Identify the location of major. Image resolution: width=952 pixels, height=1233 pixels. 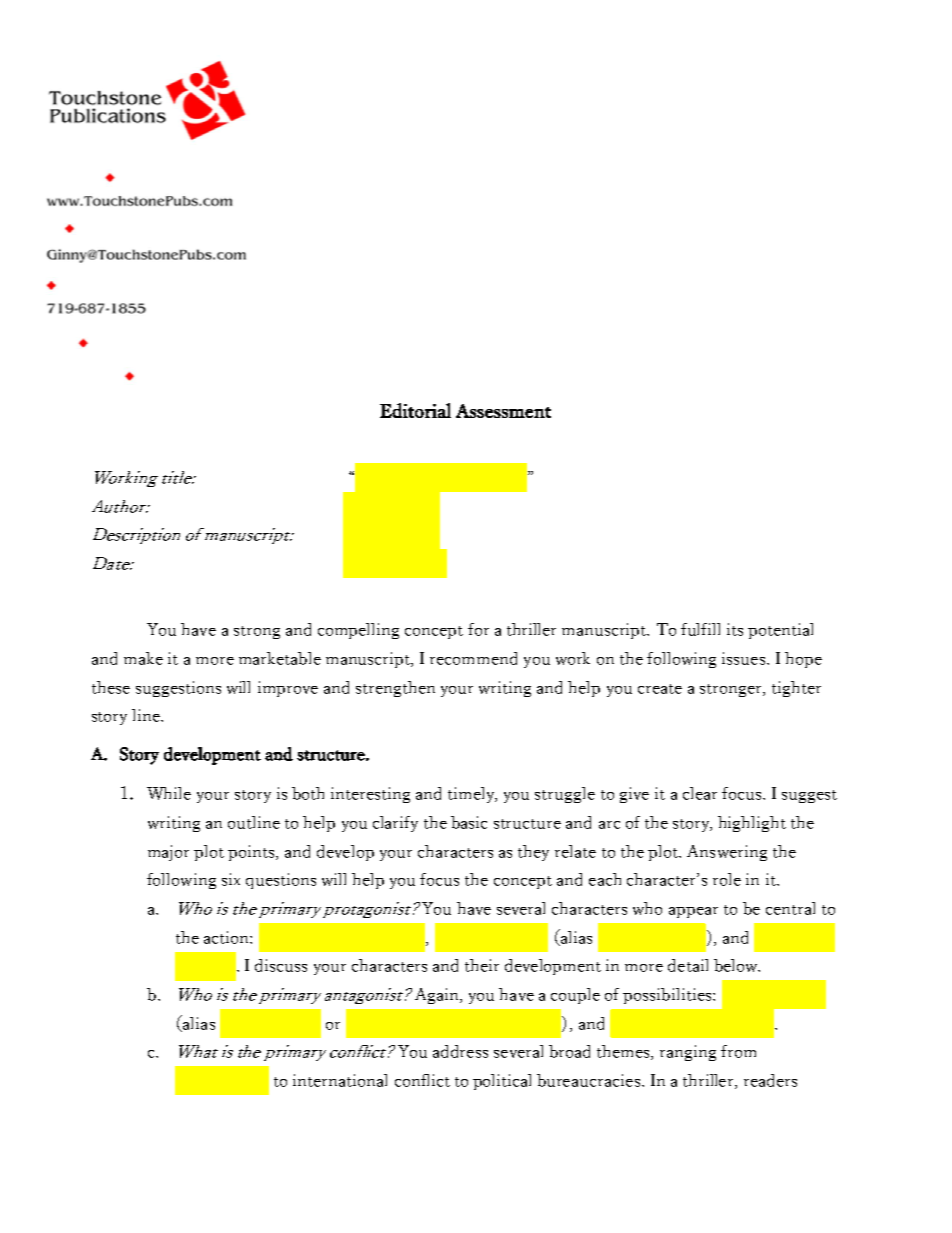
(168, 853).
